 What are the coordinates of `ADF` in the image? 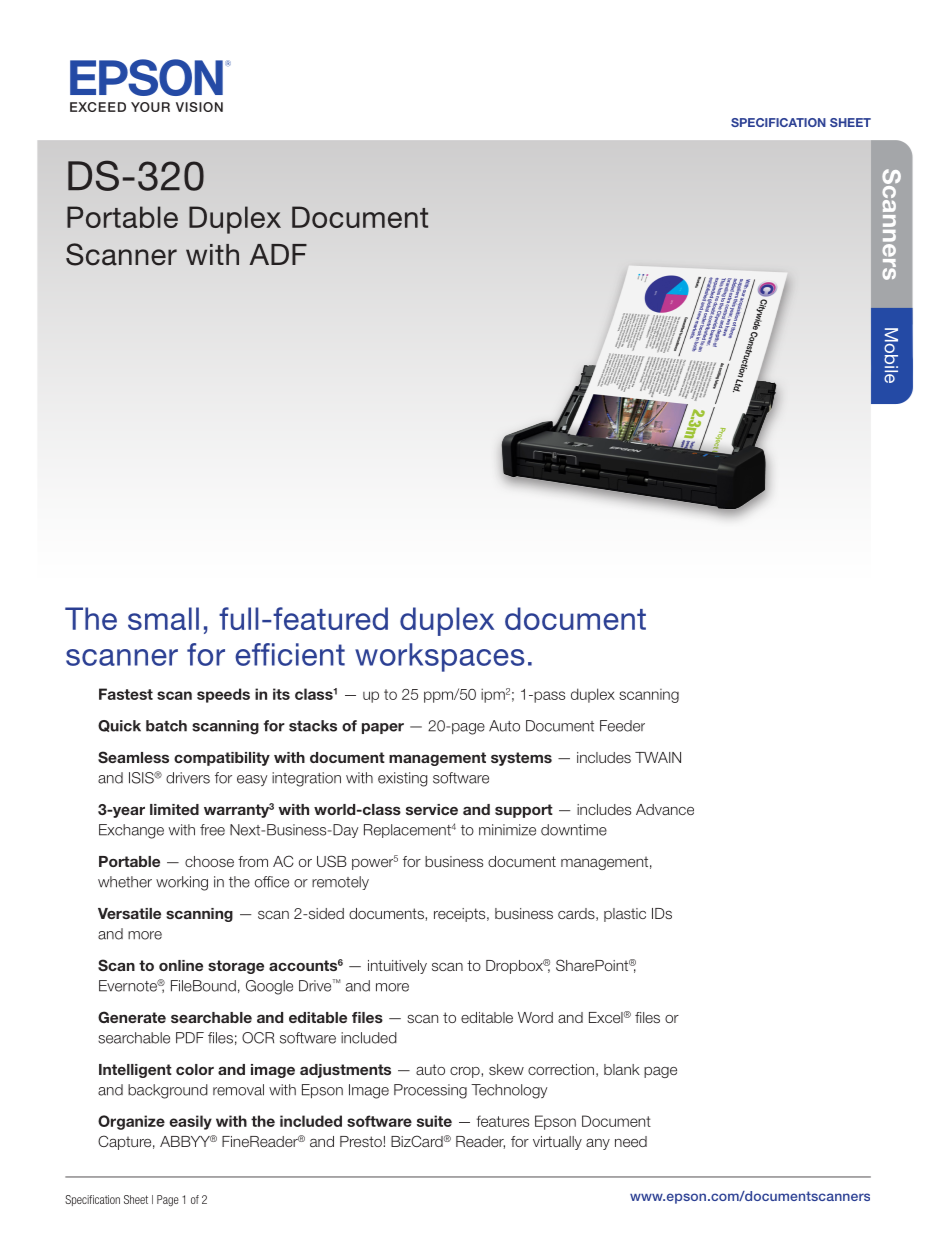 It's located at (278, 254).
